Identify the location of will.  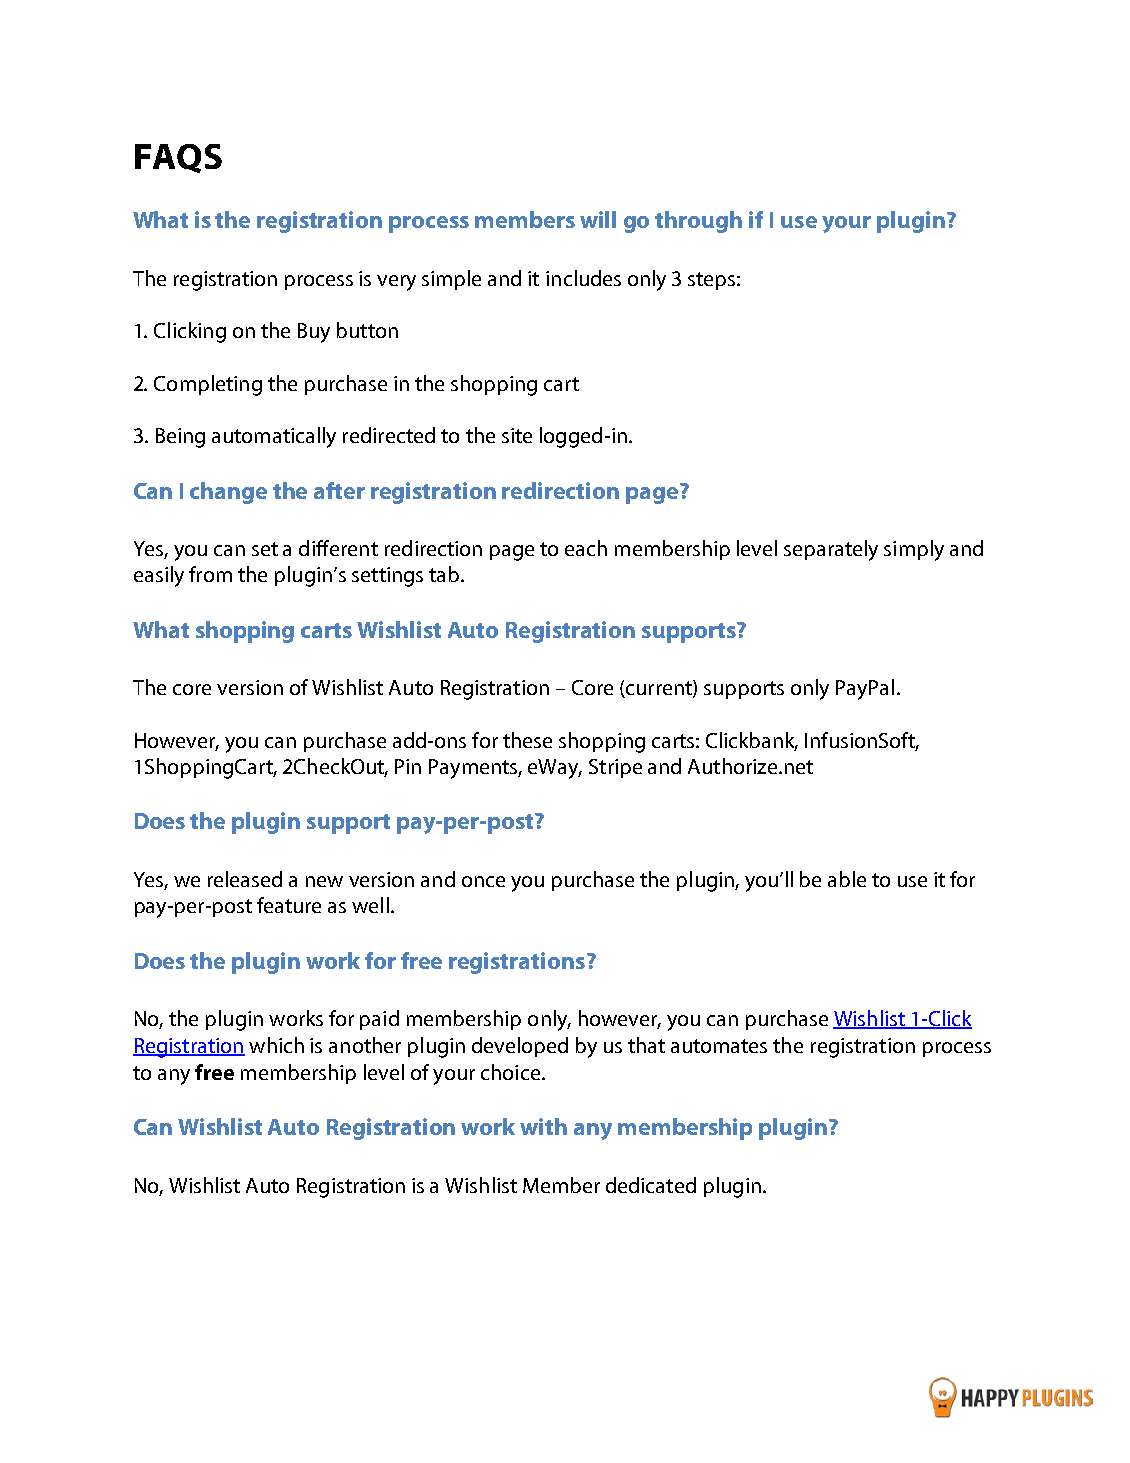
(598, 219).
